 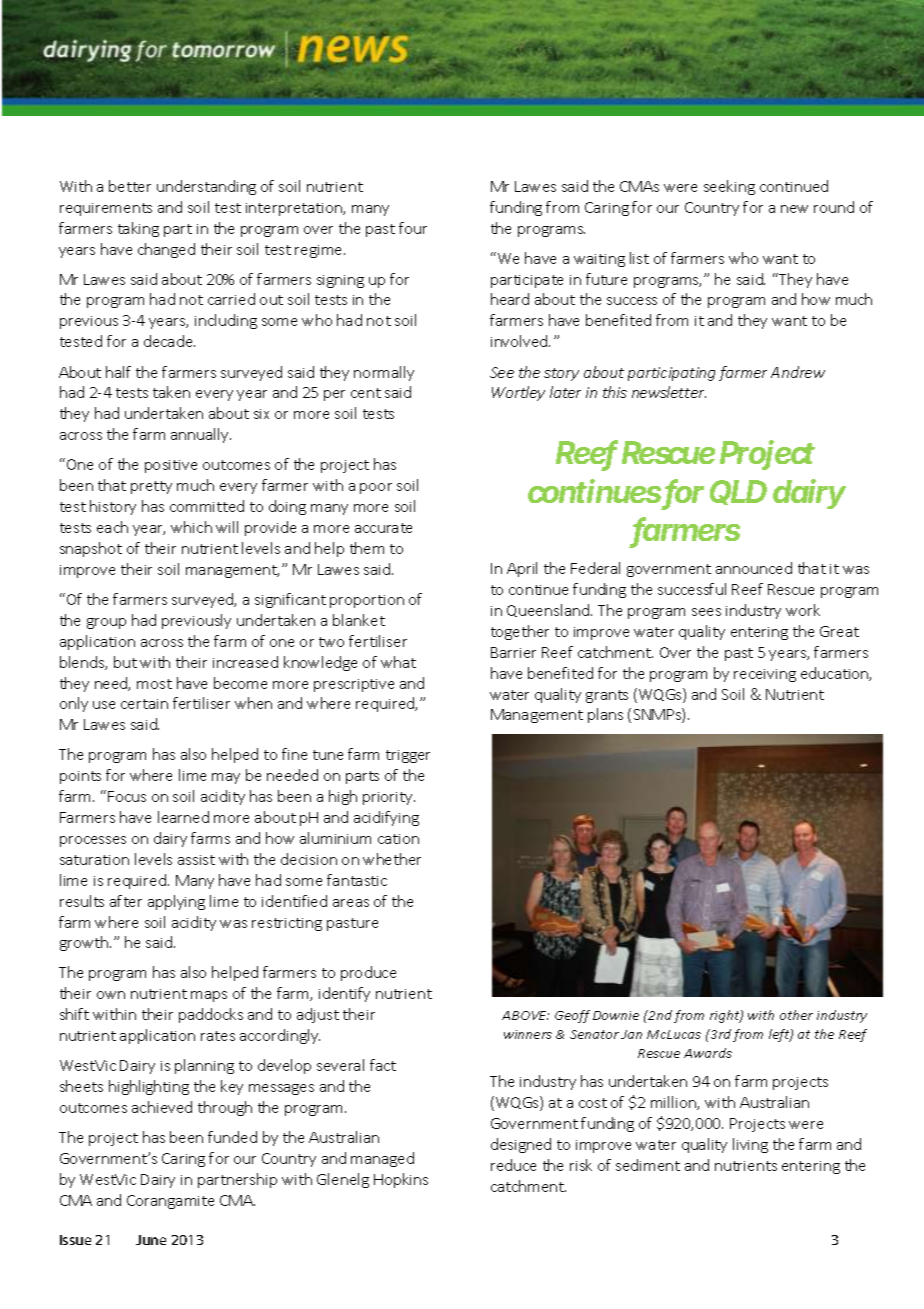 What do you see at coordinates (151, 1240) in the page?
I see `June` at bounding box center [151, 1240].
